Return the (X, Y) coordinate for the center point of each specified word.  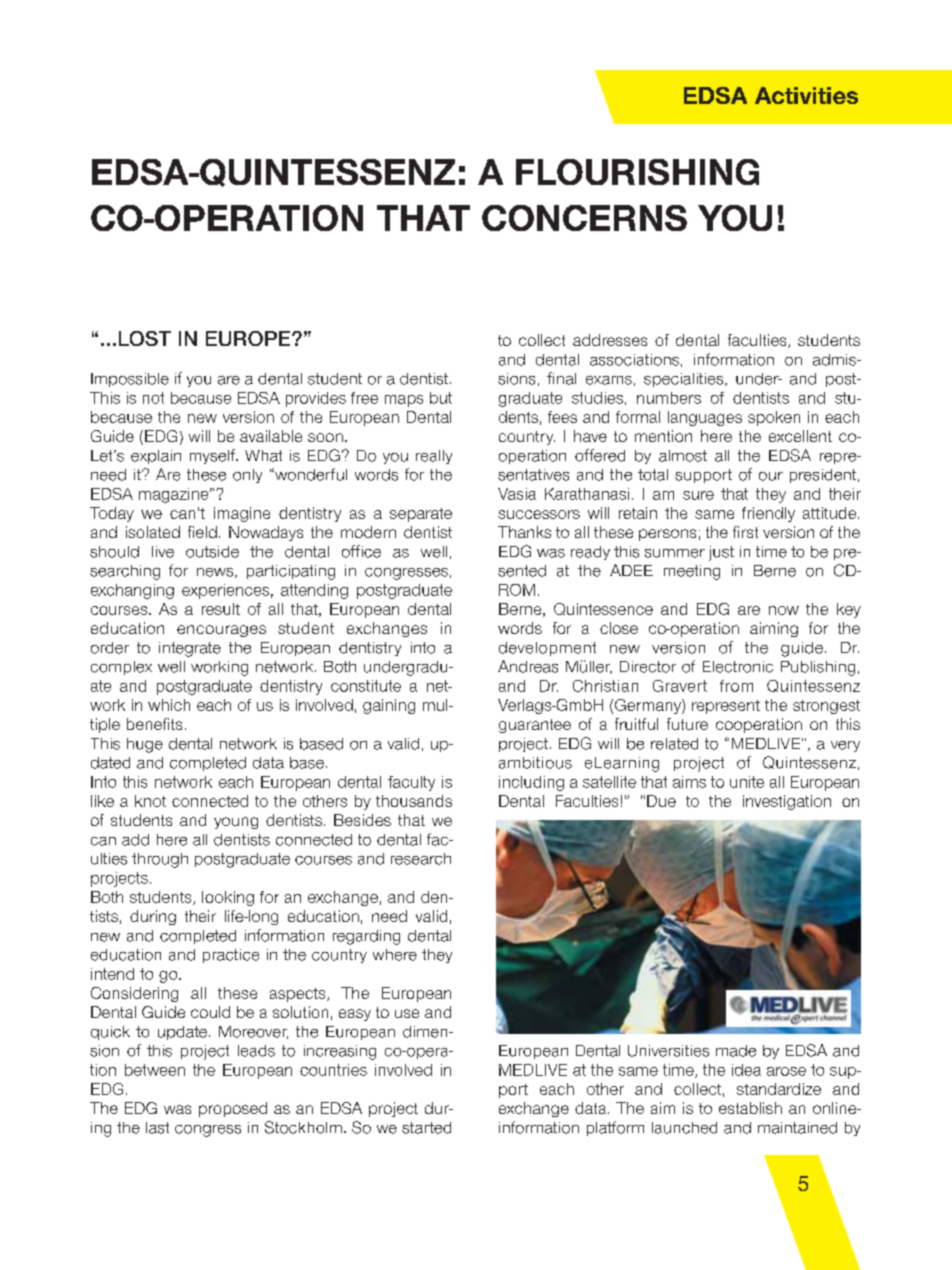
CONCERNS (584, 218)
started (426, 1128)
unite (747, 782)
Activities (806, 95)
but (441, 398)
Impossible (130, 380)
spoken (774, 418)
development (547, 649)
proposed (233, 1109)
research (421, 859)
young (236, 823)
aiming (774, 629)
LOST (145, 338)
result (221, 609)
